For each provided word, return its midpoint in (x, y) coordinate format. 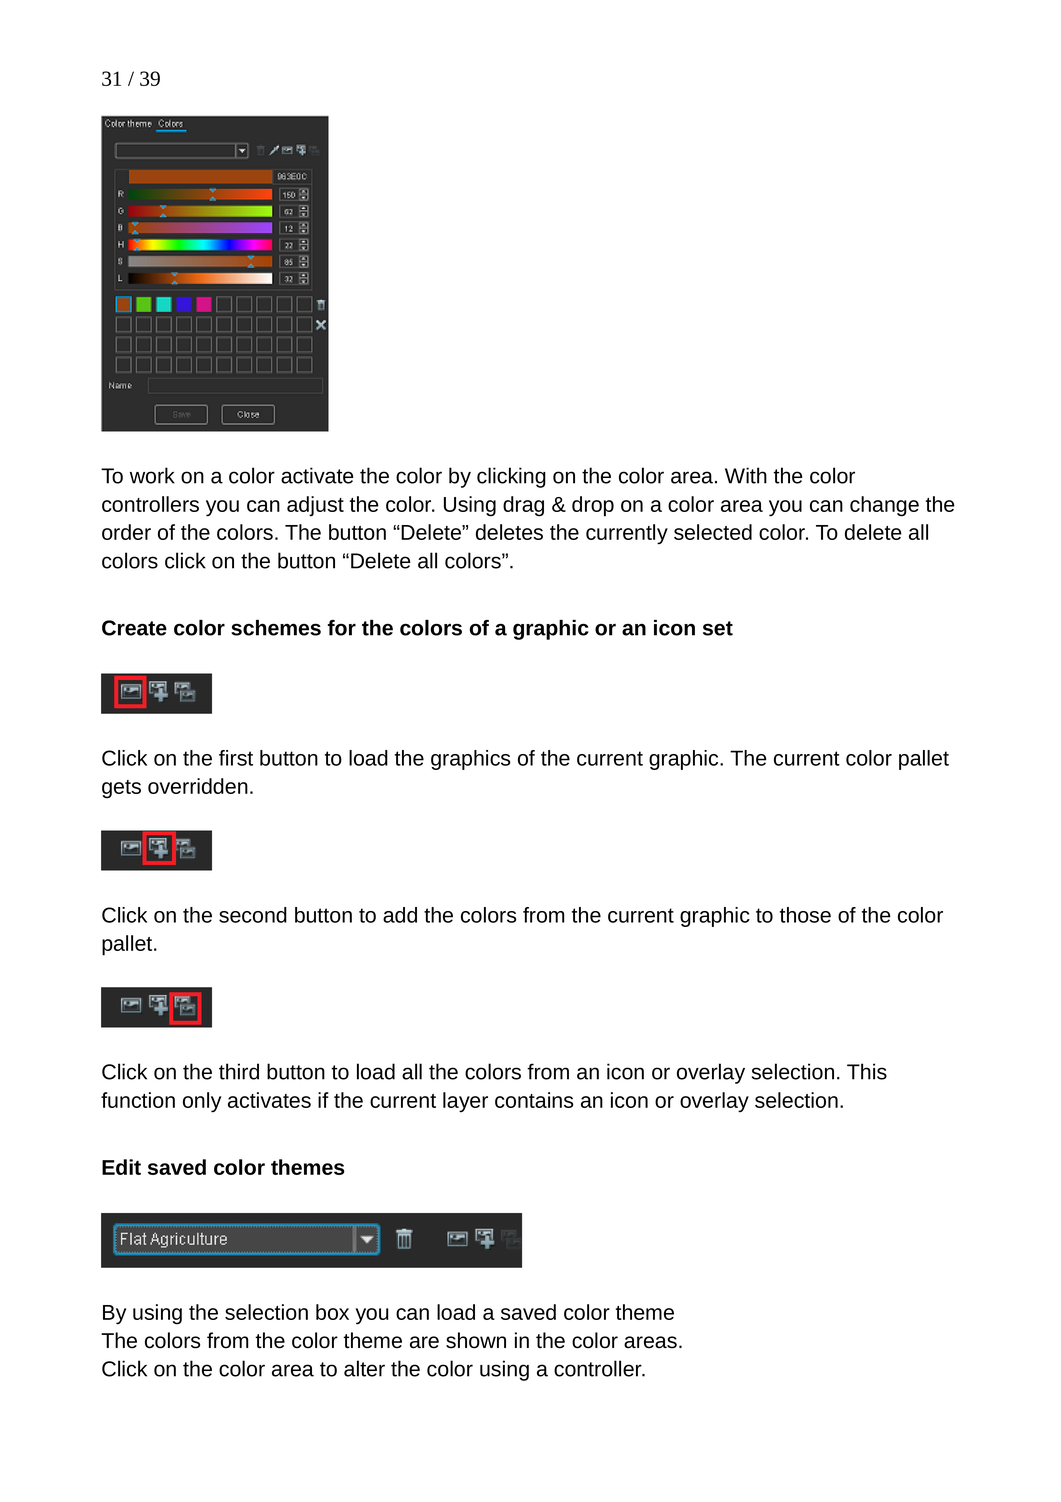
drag (523, 506)
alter (364, 1368)
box (332, 1312)
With (746, 475)
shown (476, 1340)
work (152, 475)
